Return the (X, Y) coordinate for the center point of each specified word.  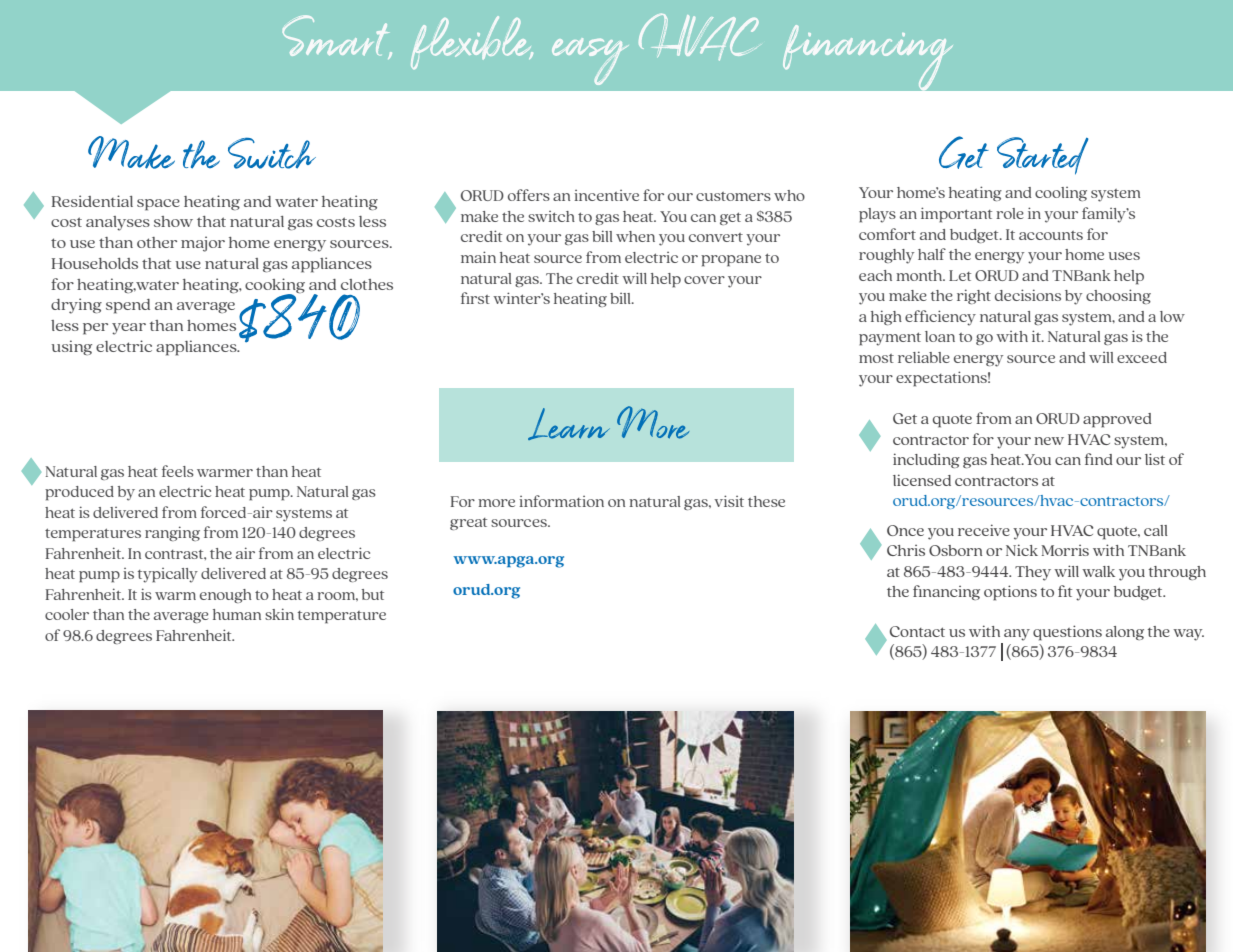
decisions (1028, 295)
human (237, 614)
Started (1043, 156)
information (561, 501)
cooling (1061, 194)
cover (704, 280)
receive (984, 530)
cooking (275, 286)
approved (1117, 420)
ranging (172, 533)
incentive (606, 195)
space (158, 205)
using (71, 347)
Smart (337, 37)
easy (590, 61)
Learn (569, 424)
